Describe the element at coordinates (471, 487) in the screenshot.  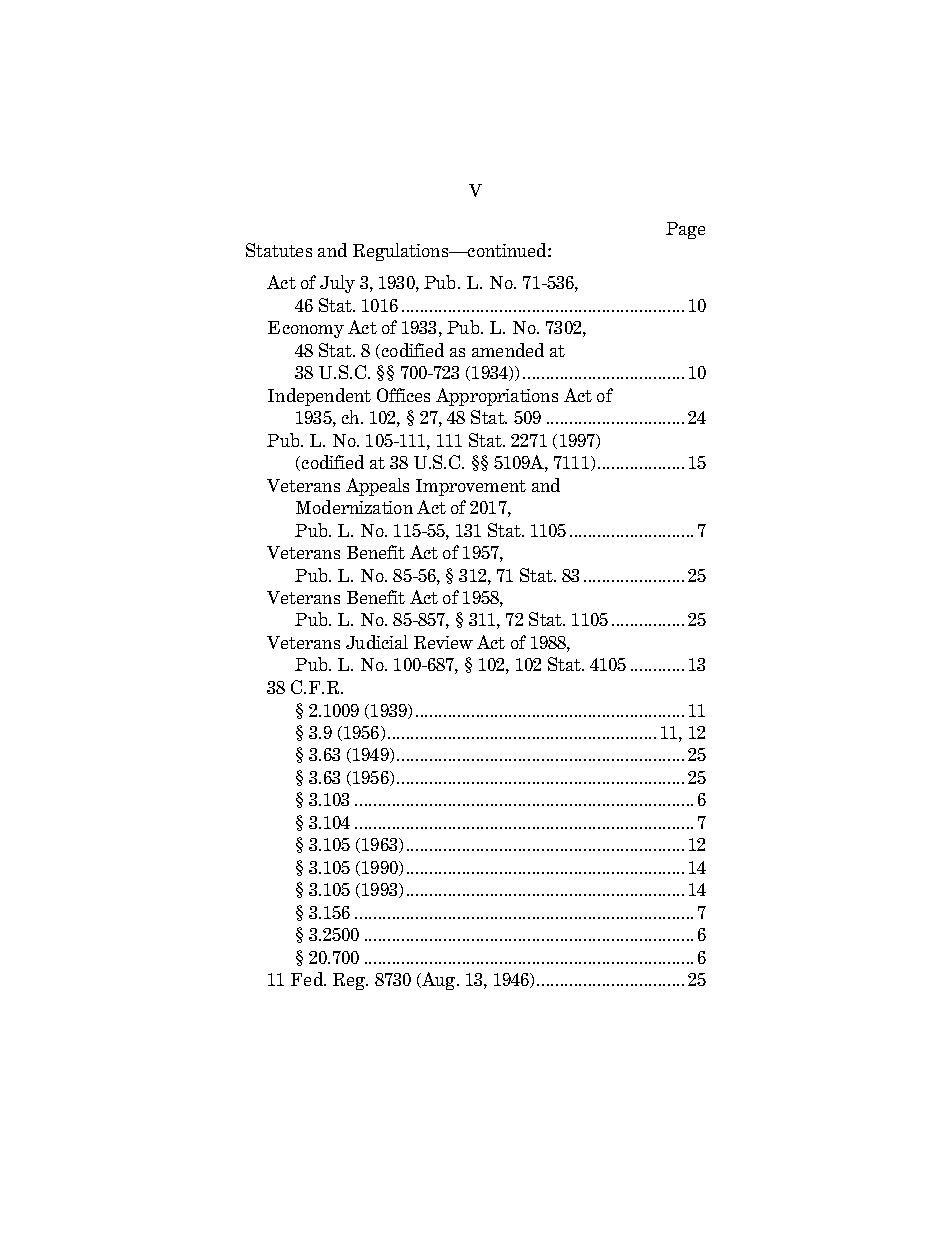
I see `Improvement` at that location.
